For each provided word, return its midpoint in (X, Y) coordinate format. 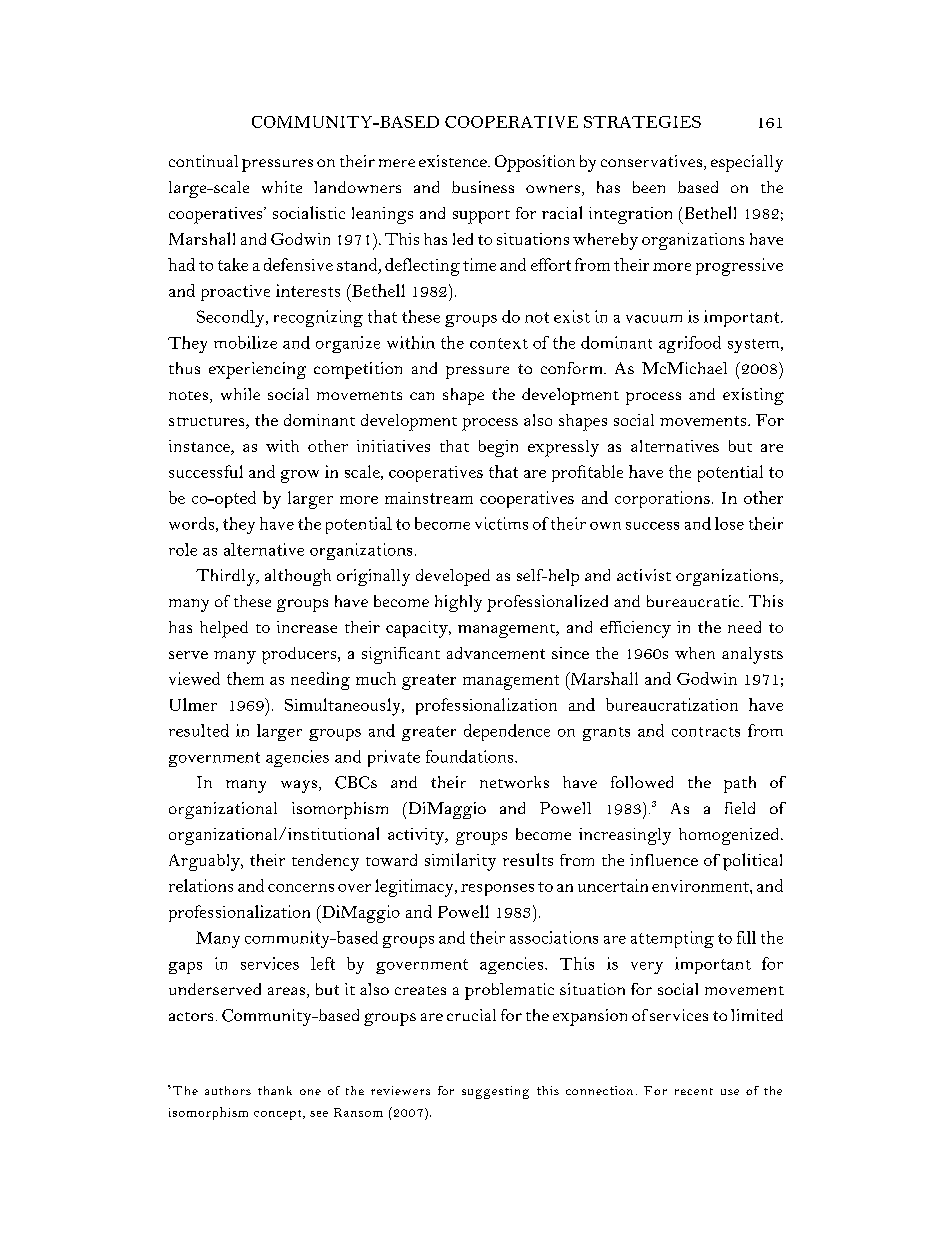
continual (203, 161)
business (483, 187)
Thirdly (227, 577)
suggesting (495, 1092)
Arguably (205, 862)
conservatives (653, 162)
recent (694, 1091)
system (755, 346)
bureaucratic (694, 601)
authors (228, 1090)
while (240, 394)
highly (458, 603)
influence (664, 860)
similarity (460, 862)
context (499, 343)
